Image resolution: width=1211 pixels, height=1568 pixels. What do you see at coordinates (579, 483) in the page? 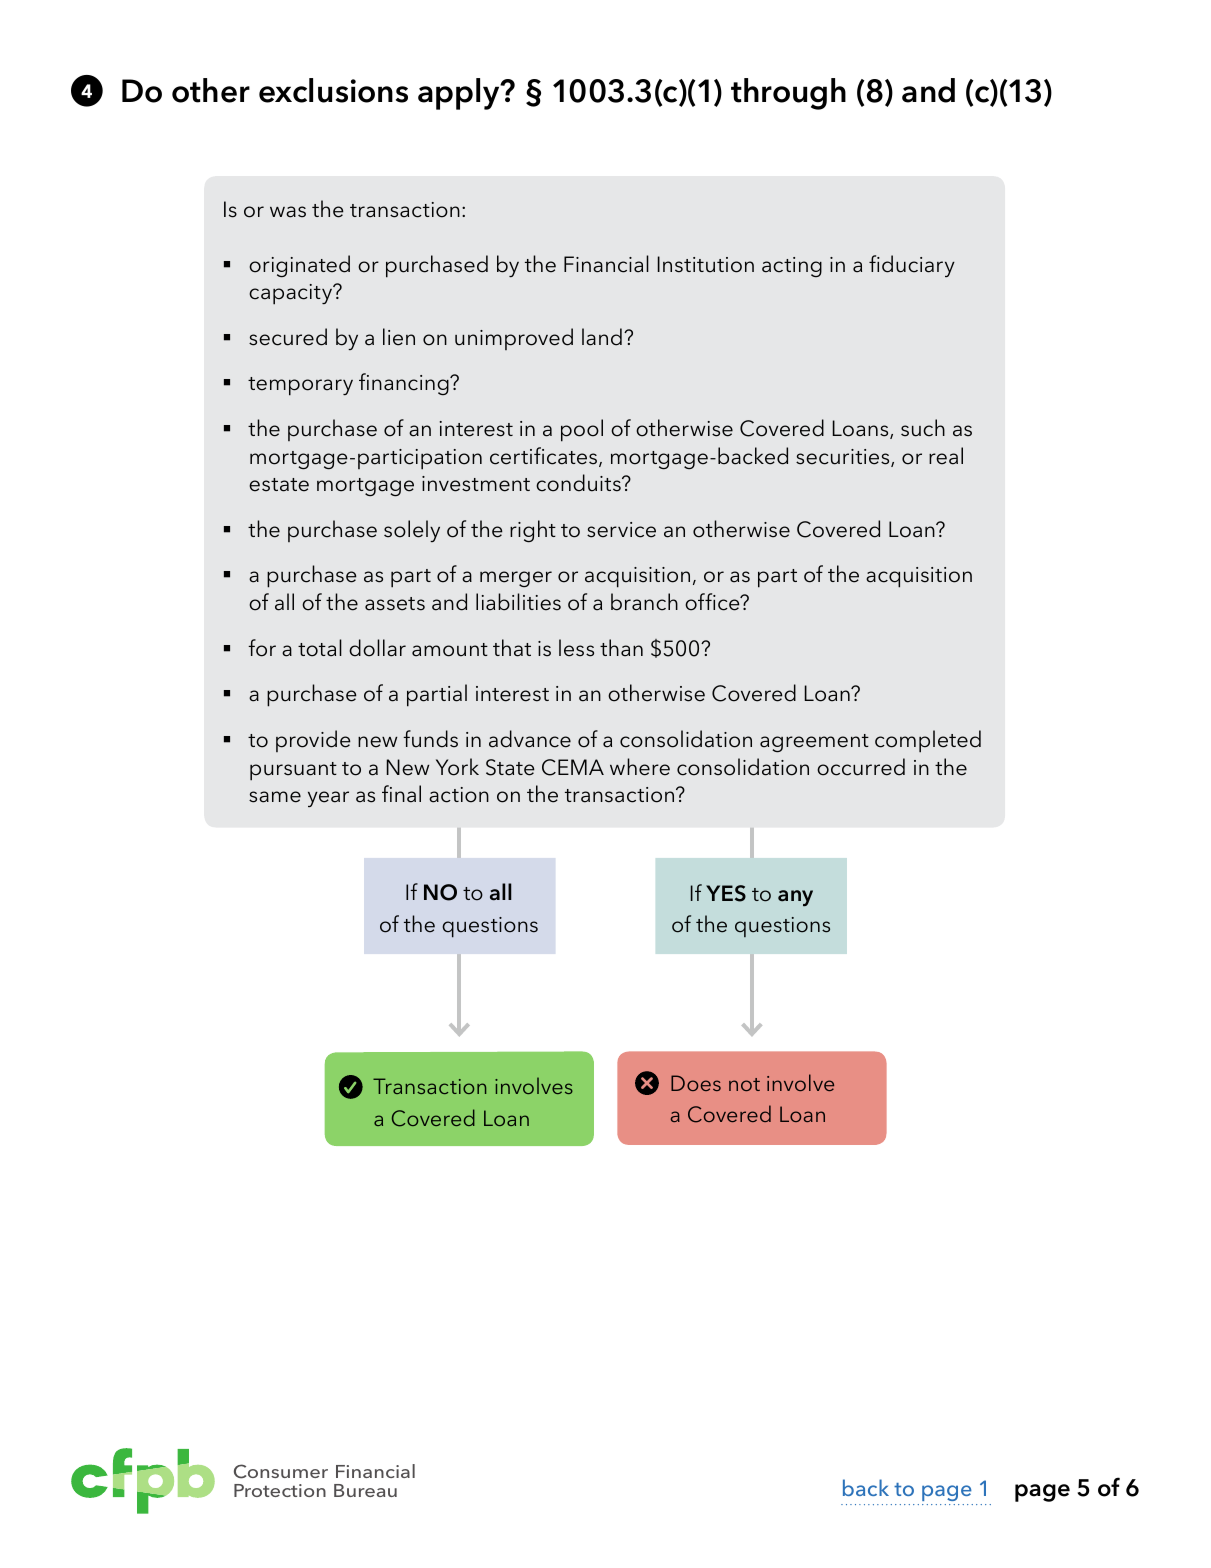
I see `conduits` at bounding box center [579, 483].
